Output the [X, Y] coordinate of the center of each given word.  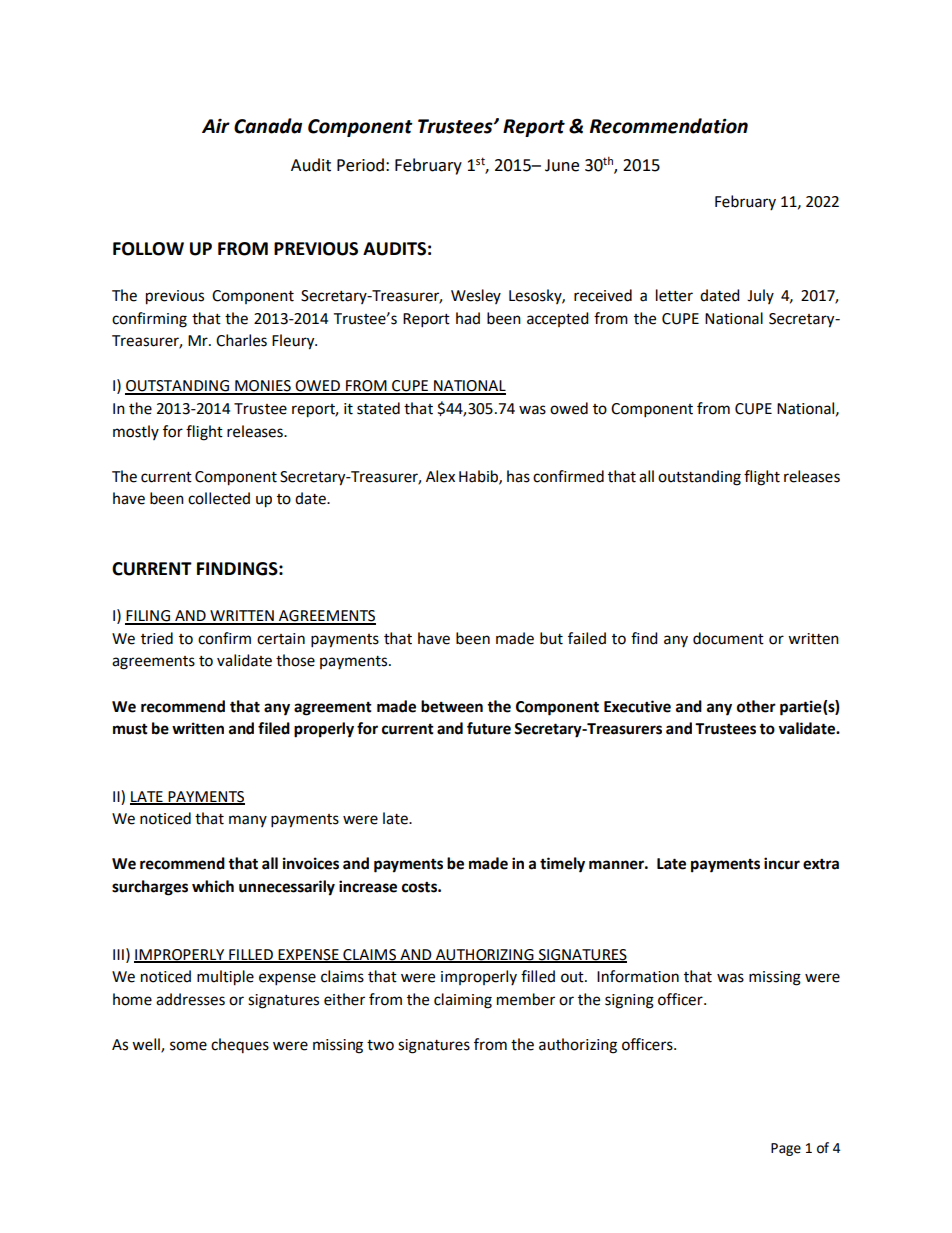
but [551, 638]
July [760, 296]
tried [157, 638]
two [380, 1045]
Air [216, 125]
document [728, 638]
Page [786, 1149]
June [562, 165]
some [188, 1046]
